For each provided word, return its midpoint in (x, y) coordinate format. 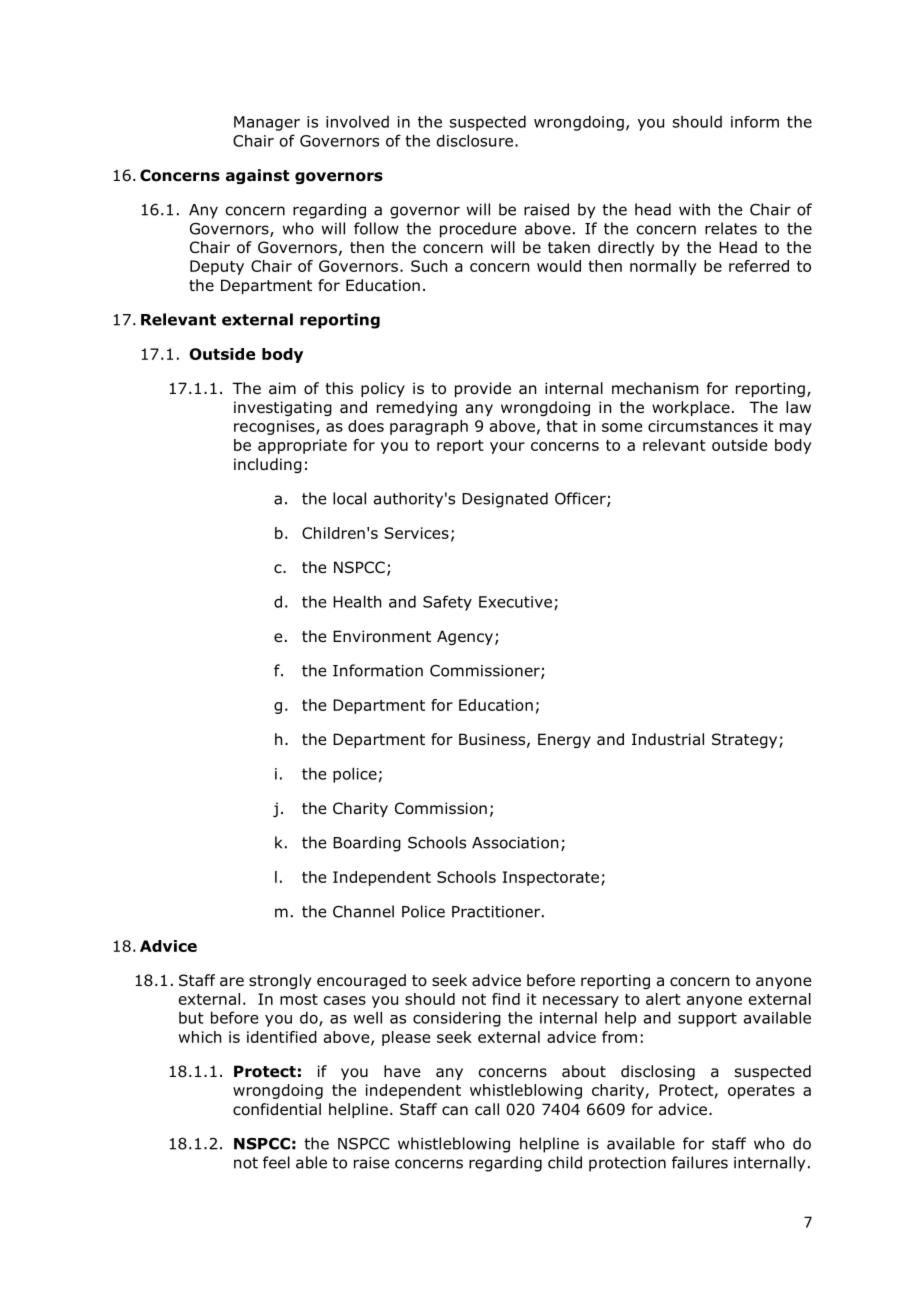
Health (357, 601)
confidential (277, 1109)
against (258, 176)
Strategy (746, 740)
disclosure (475, 140)
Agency (465, 637)
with (694, 209)
